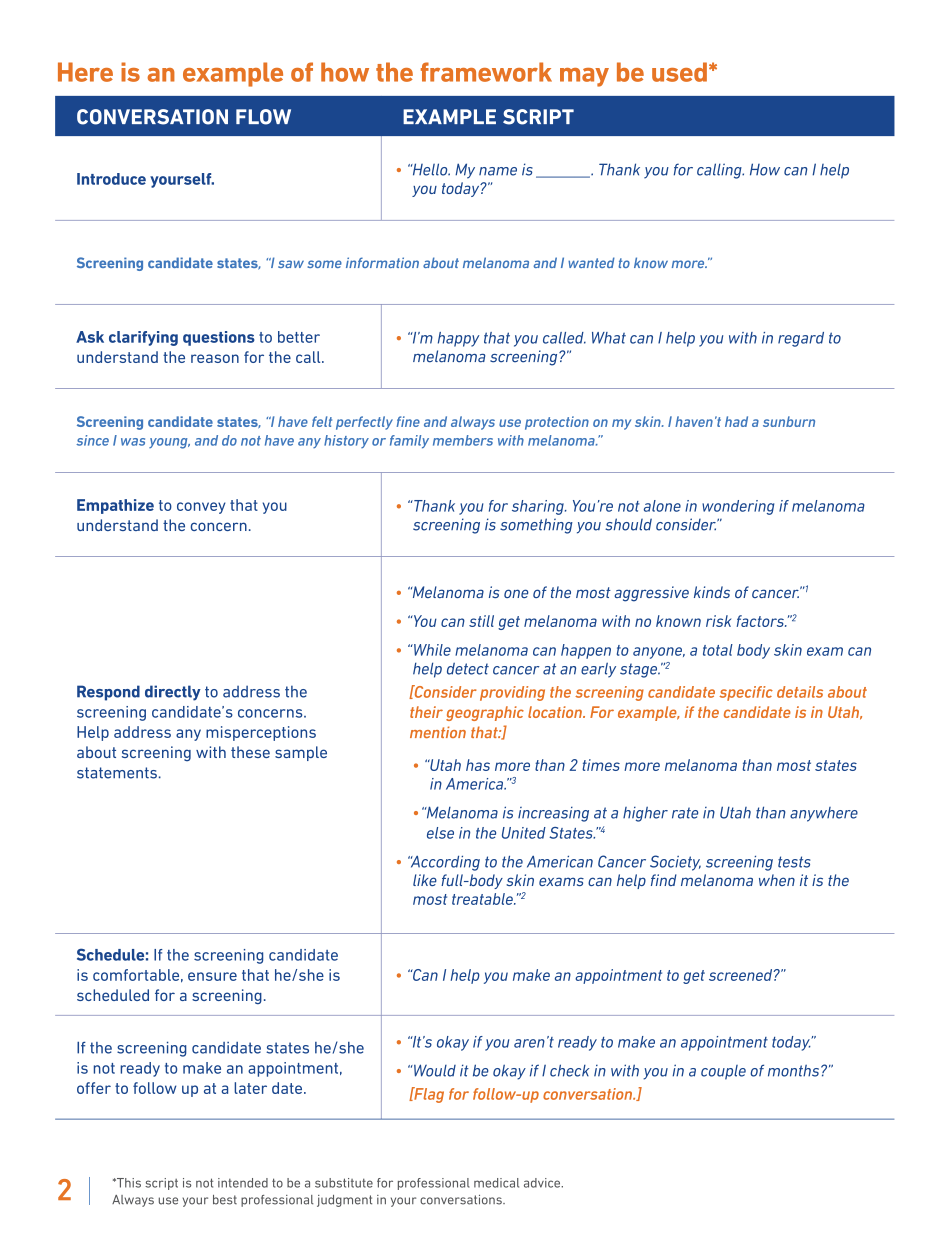 The height and width of the image is (1233, 952). What do you see at coordinates (263, 117) in the image?
I see `FLOW` at bounding box center [263, 117].
